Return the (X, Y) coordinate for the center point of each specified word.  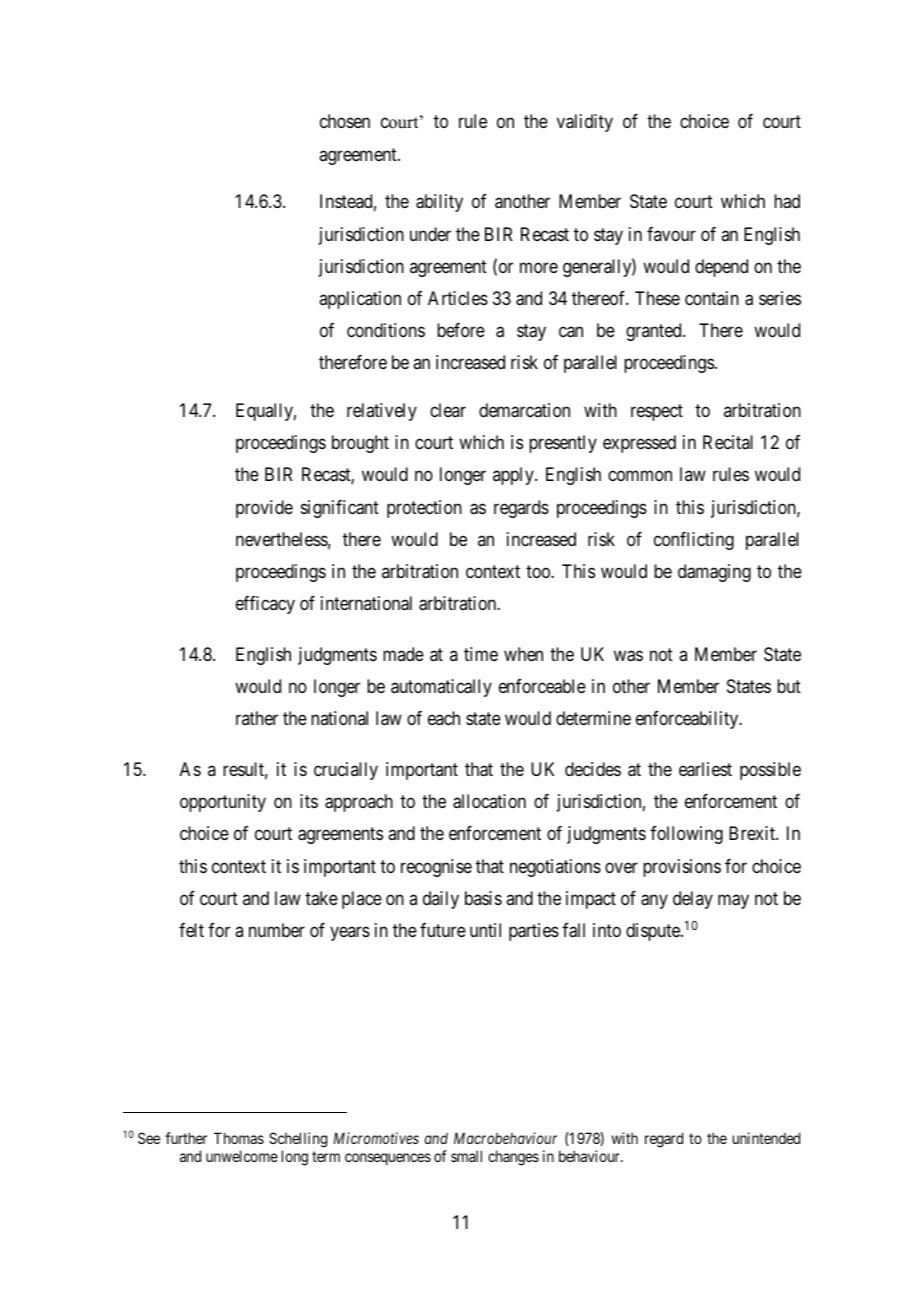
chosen (345, 121)
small (466, 1156)
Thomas (239, 1138)
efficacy (265, 605)
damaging (714, 573)
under (430, 234)
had (787, 201)
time (481, 654)
